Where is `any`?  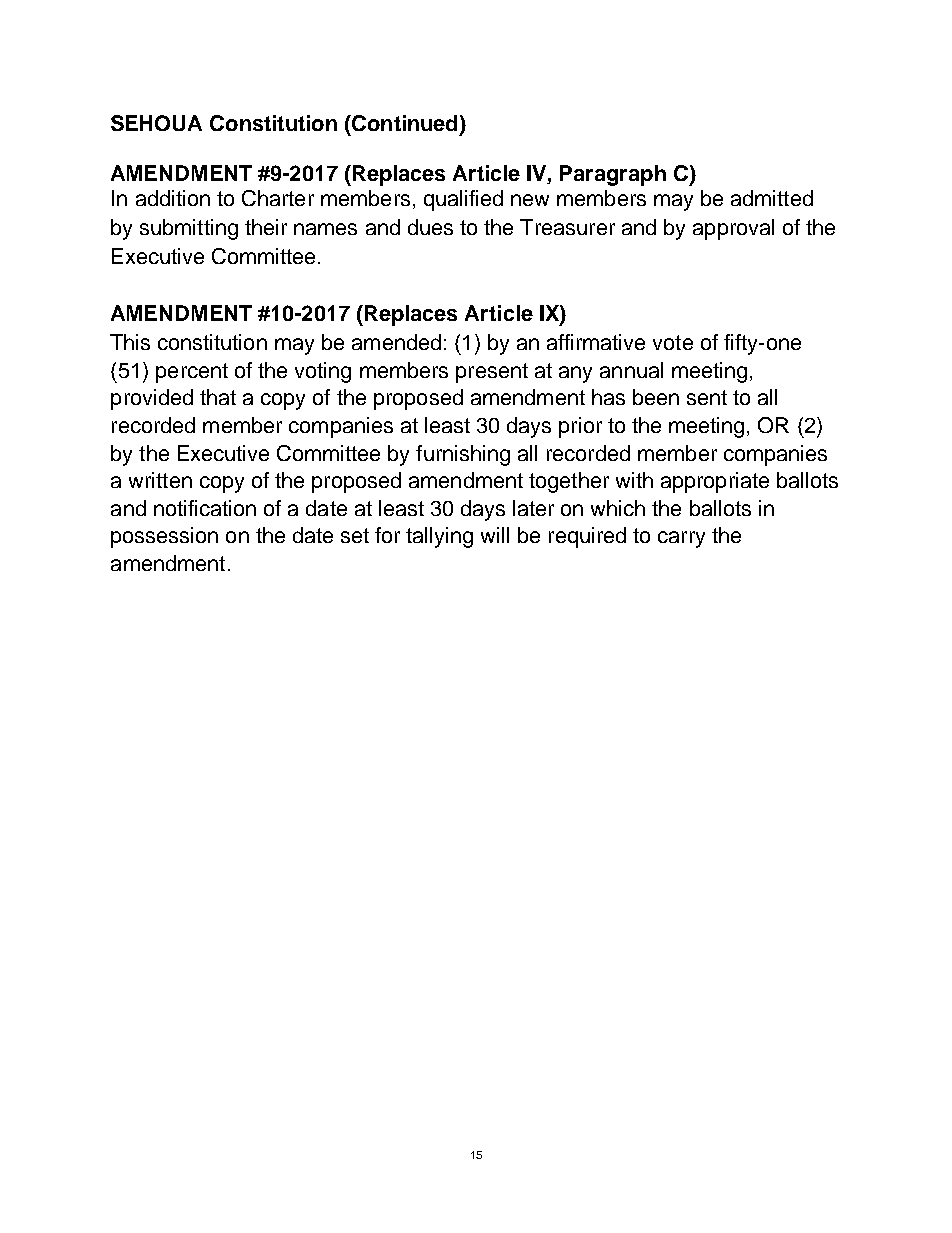
any is located at coordinates (575, 374).
